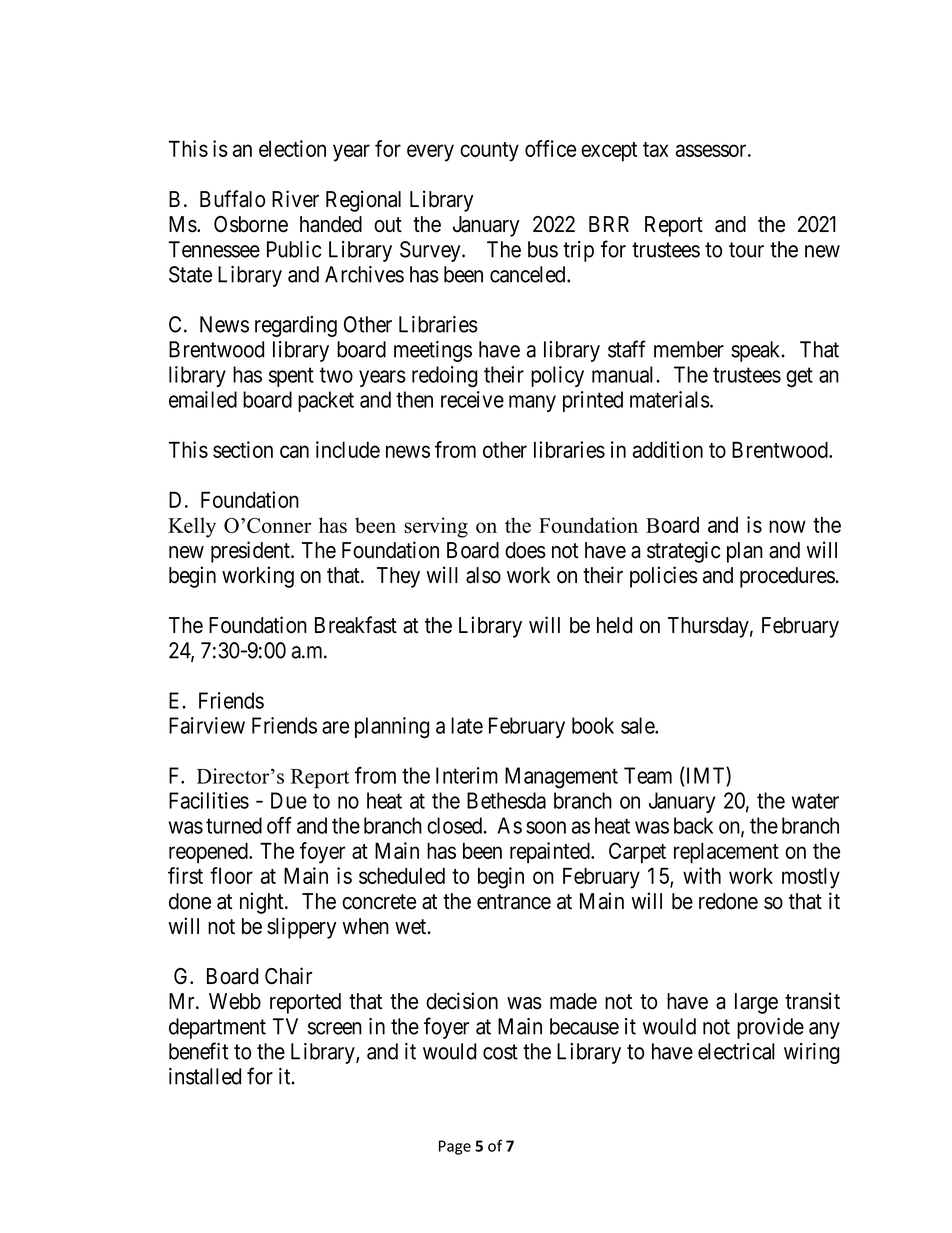  What do you see at coordinates (746, 250) in the screenshot?
I see `tour` at bounding box center [746, 250].
